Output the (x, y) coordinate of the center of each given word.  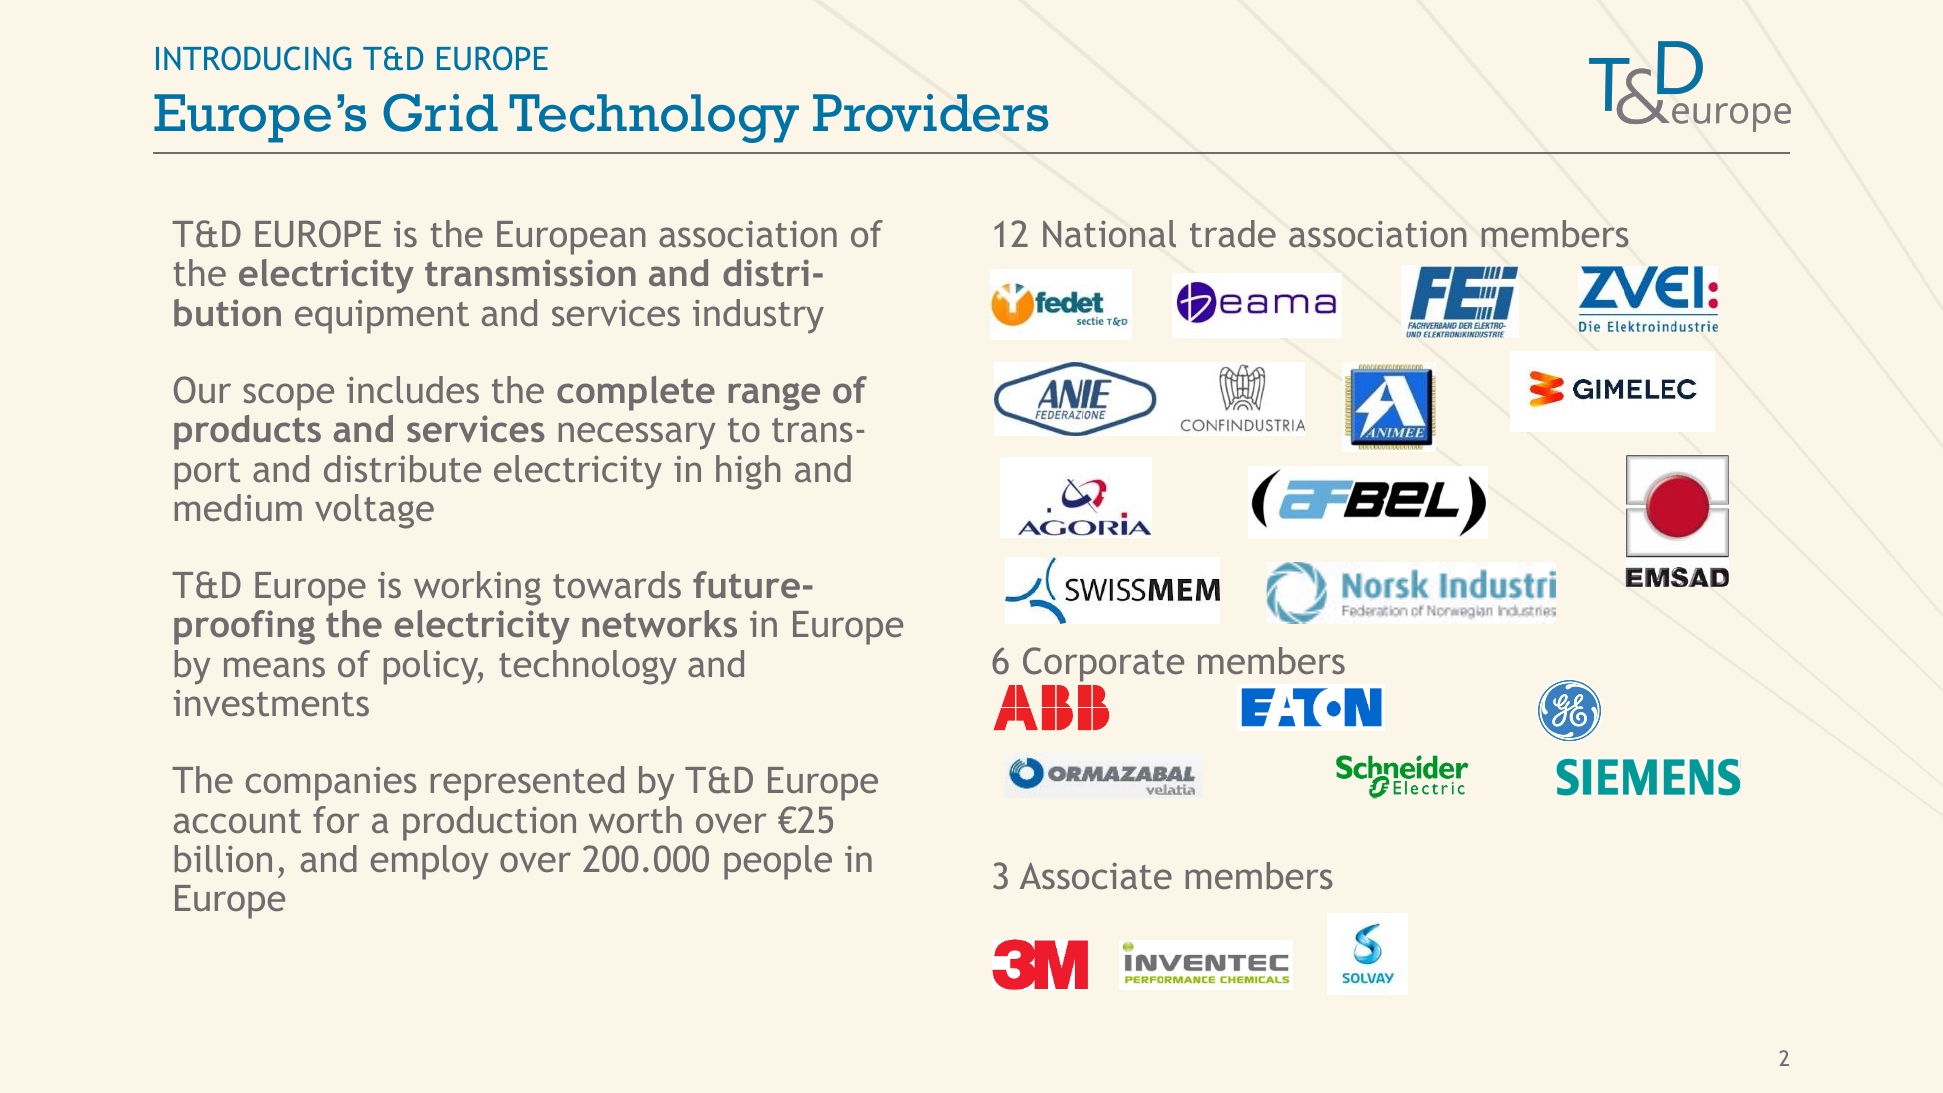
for (336, 819)
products (247, 432)
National (1109, 233)
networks (659, 623)
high (748, 472)
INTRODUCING (253, 58)
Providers (930, 113)
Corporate (1103, 664)
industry (758, 316)
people (778, 862)
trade (1233, 233)
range (774, 397)
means (274, 667)
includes (413, 389)
